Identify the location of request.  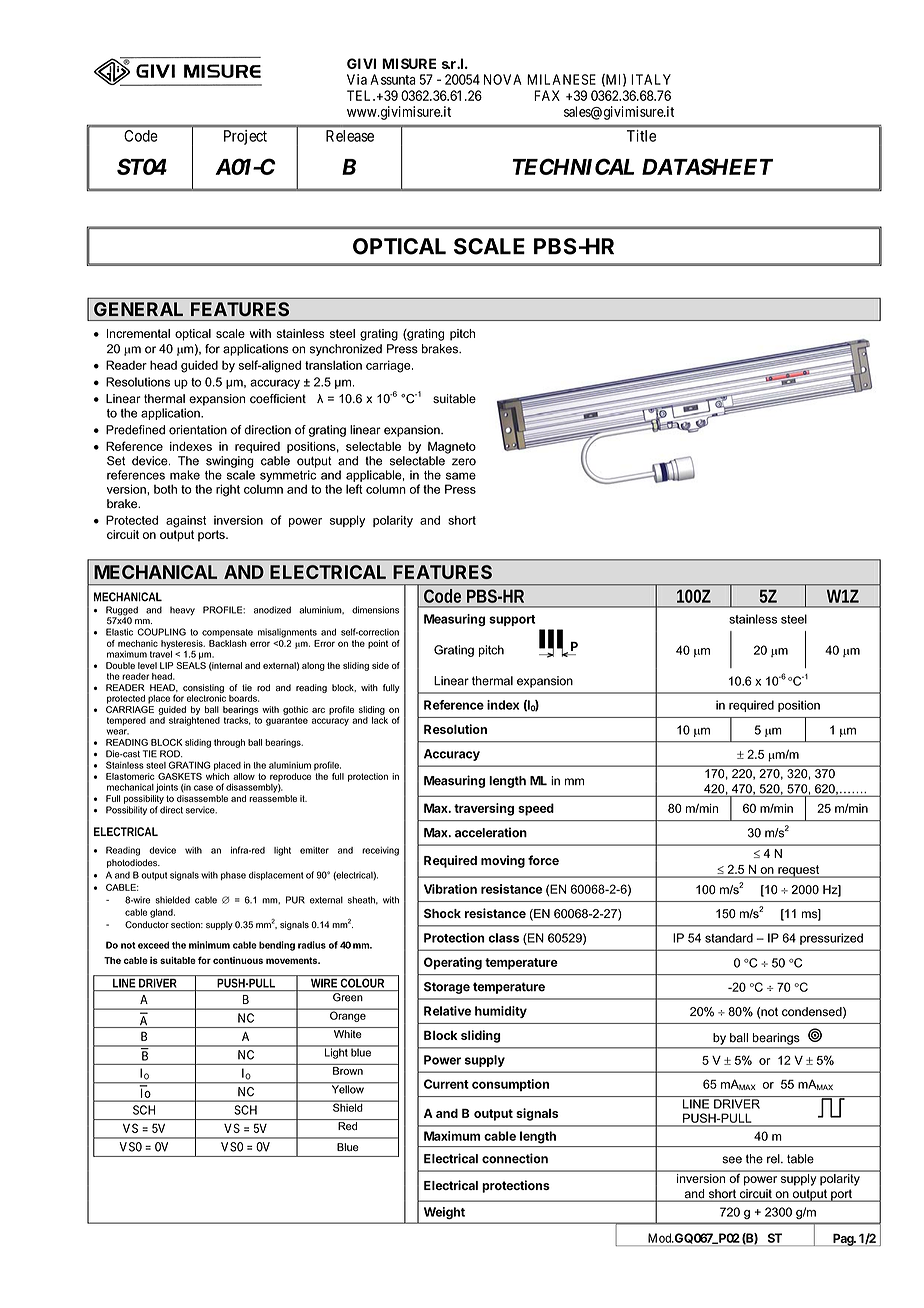
(799, 871).
